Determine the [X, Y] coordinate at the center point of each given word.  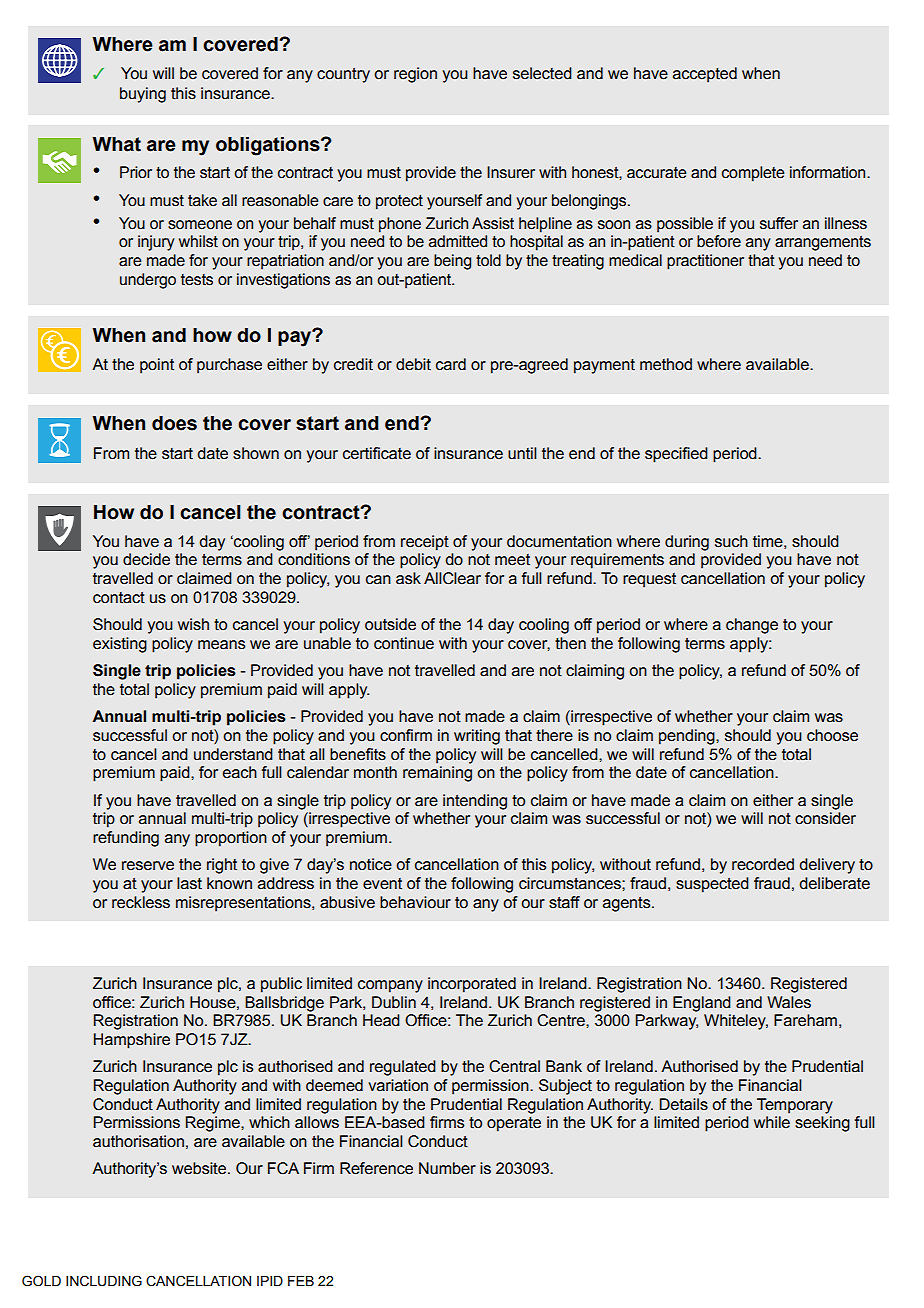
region [415, 75]
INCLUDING [104, 1281]
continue [404, 643]
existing [120, 645]
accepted [705, 75]
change [752, 626]
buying [143, 95]
